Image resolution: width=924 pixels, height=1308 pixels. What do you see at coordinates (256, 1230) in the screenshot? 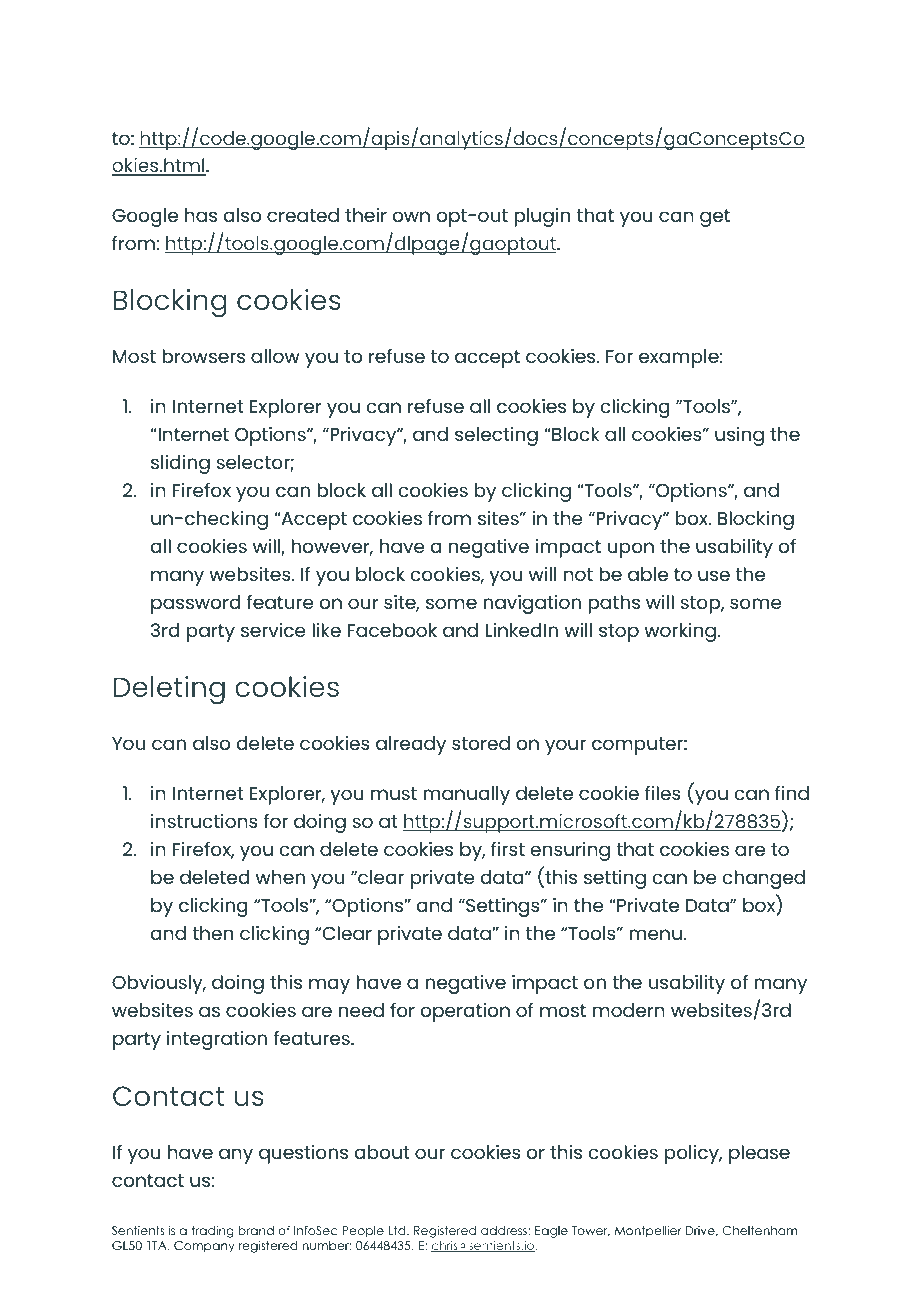
I see `brand` at bounding box center [256, 1230].
